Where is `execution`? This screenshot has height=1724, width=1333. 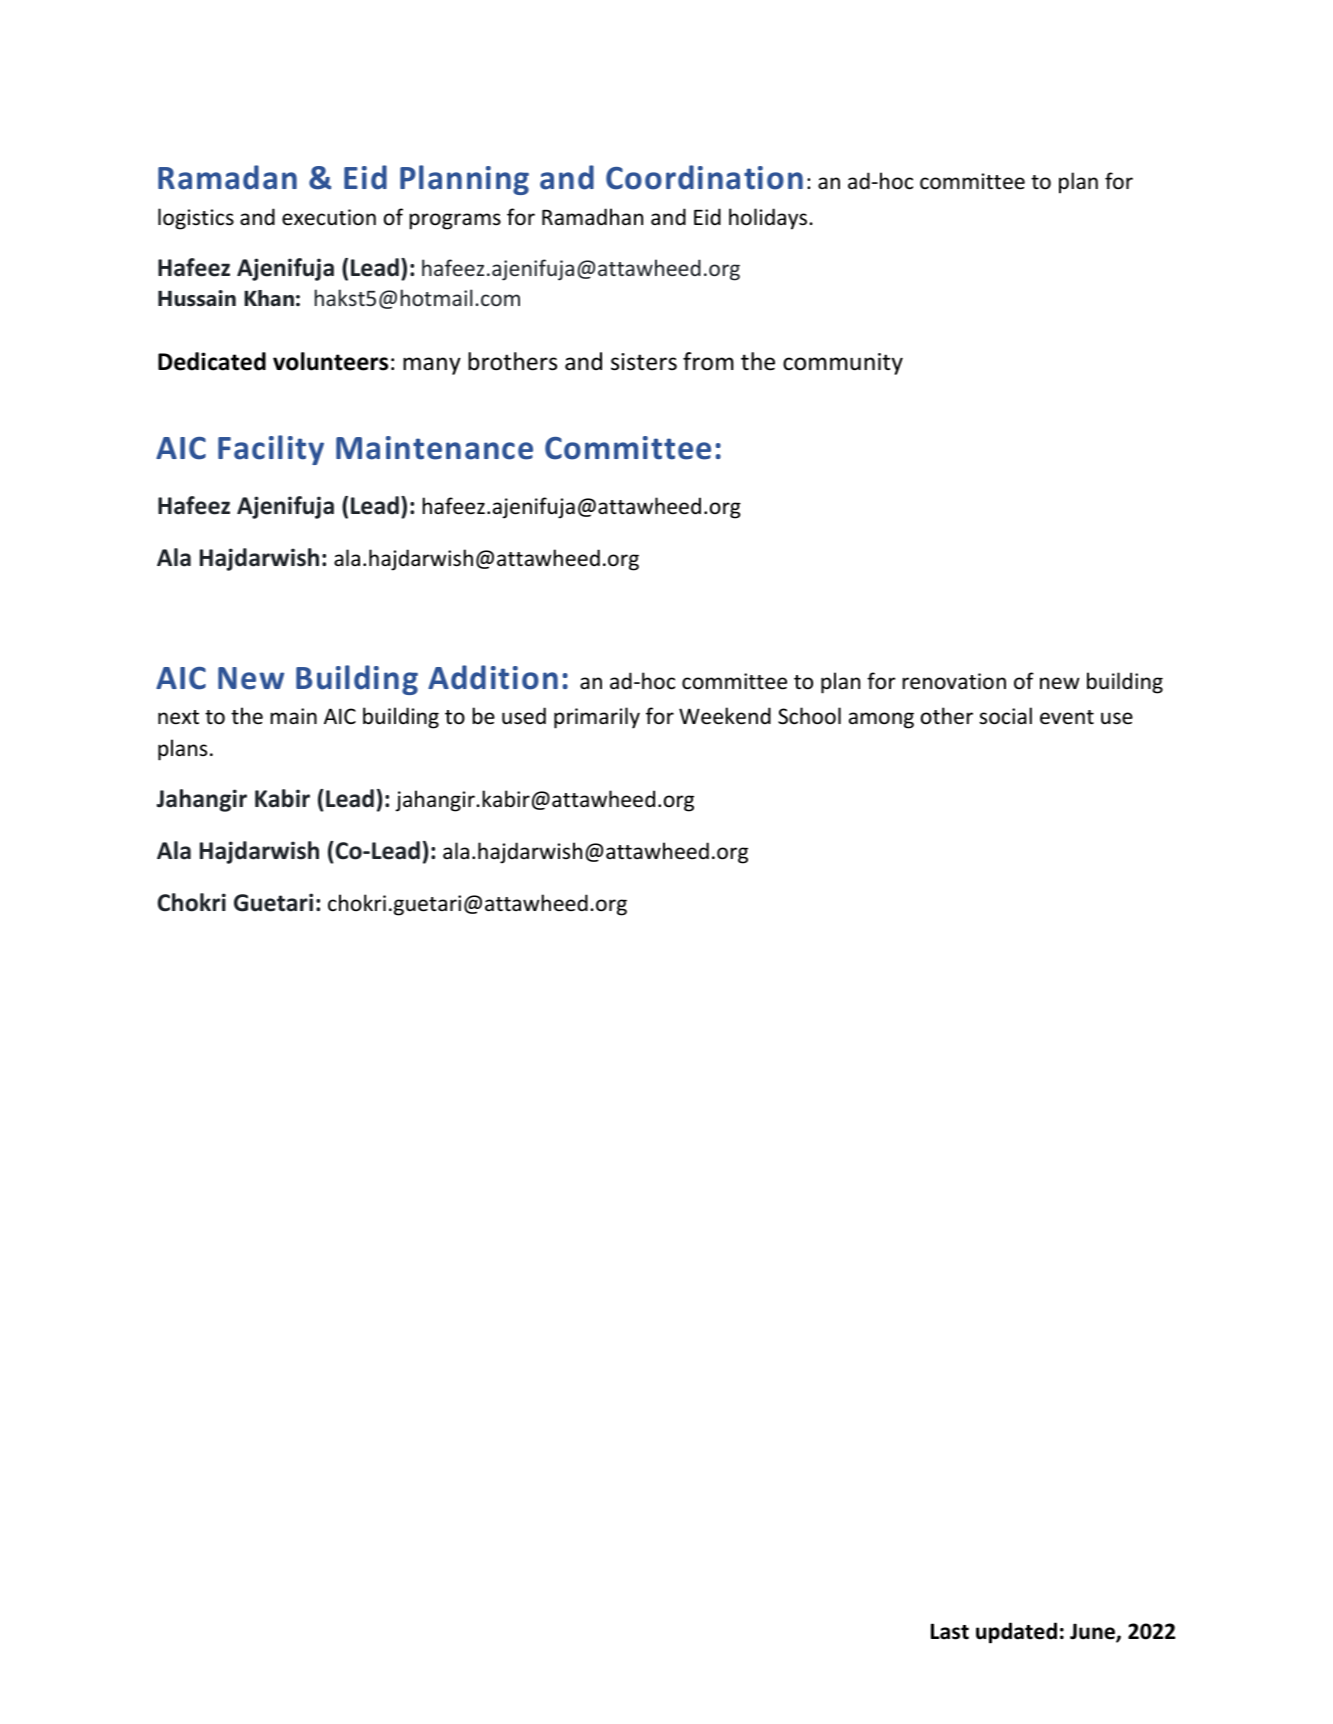
execution is located at coordinates (329, 217).
